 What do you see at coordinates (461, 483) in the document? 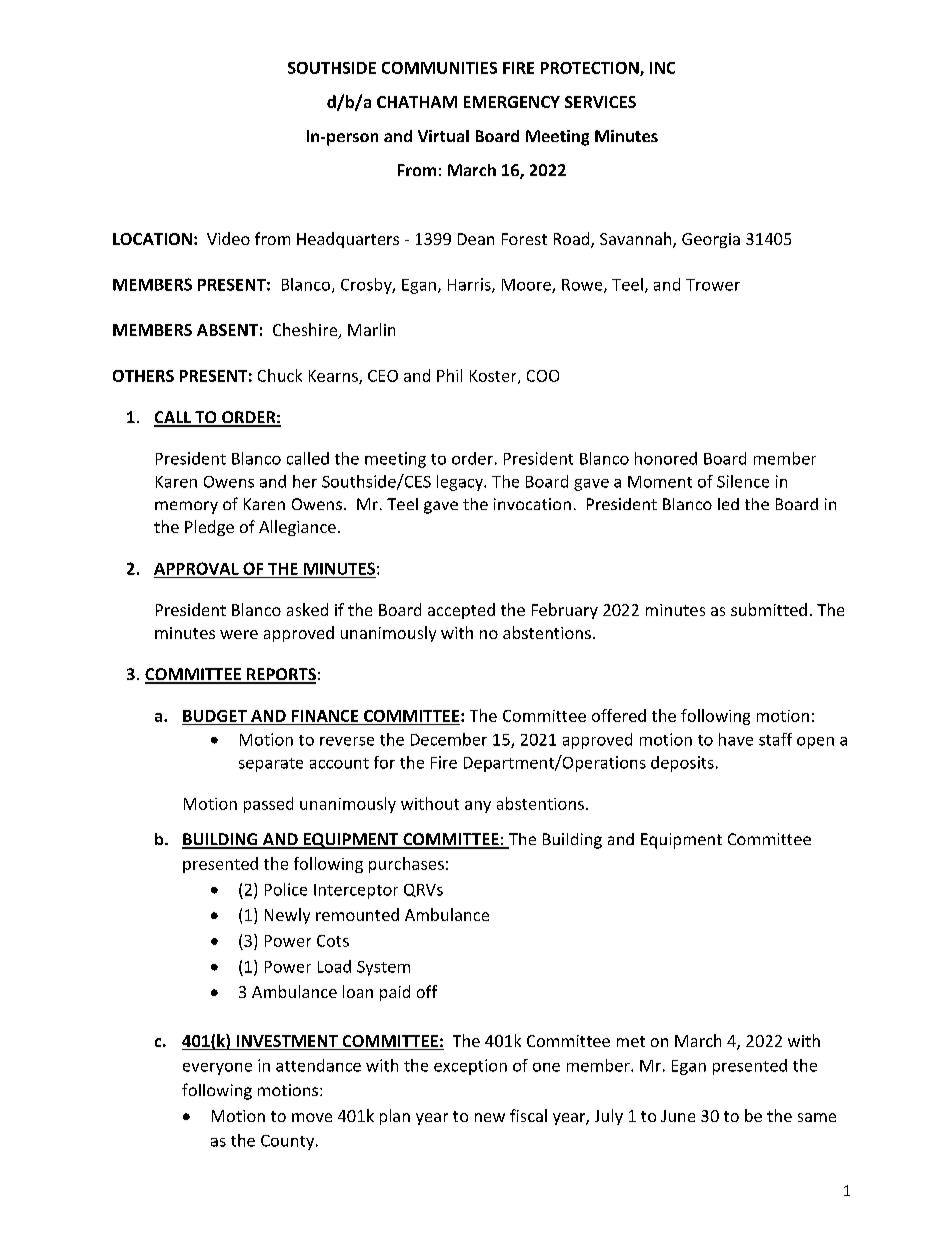
I see `legacy` at bounding box center [461, 483].
